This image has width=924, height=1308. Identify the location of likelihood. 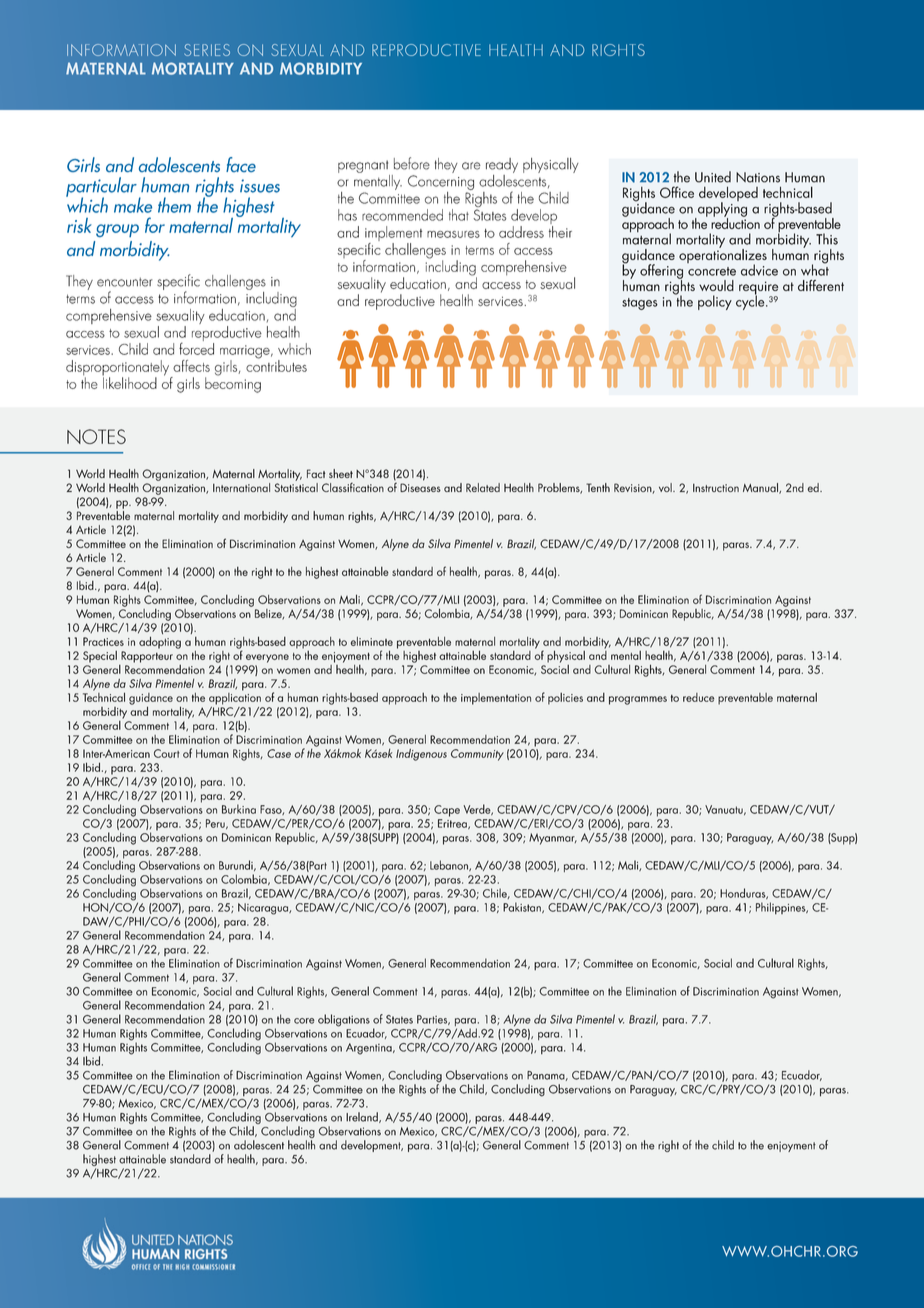
(130, 382).
